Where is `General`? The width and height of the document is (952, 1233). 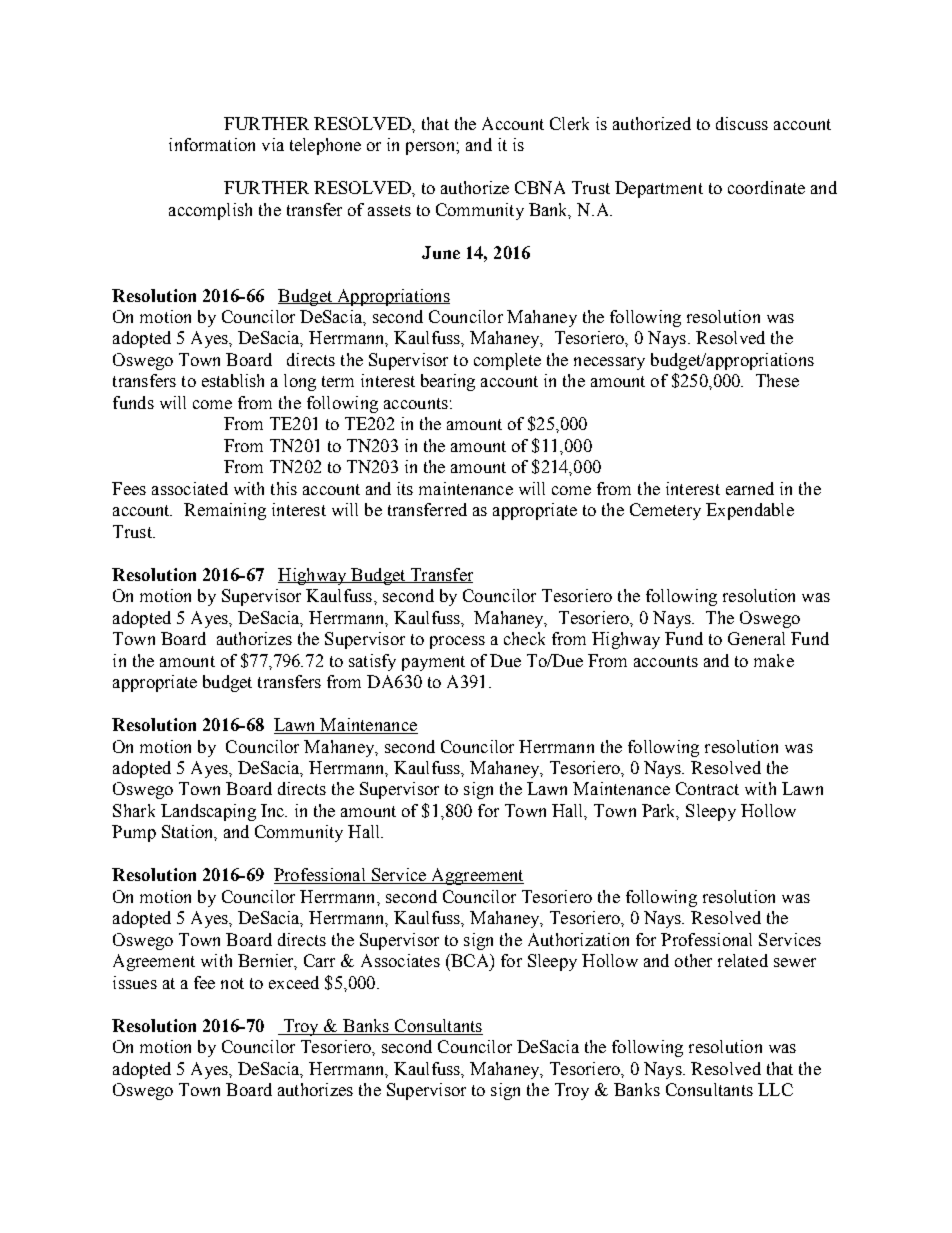
General is located at coordinates (756, 638).
